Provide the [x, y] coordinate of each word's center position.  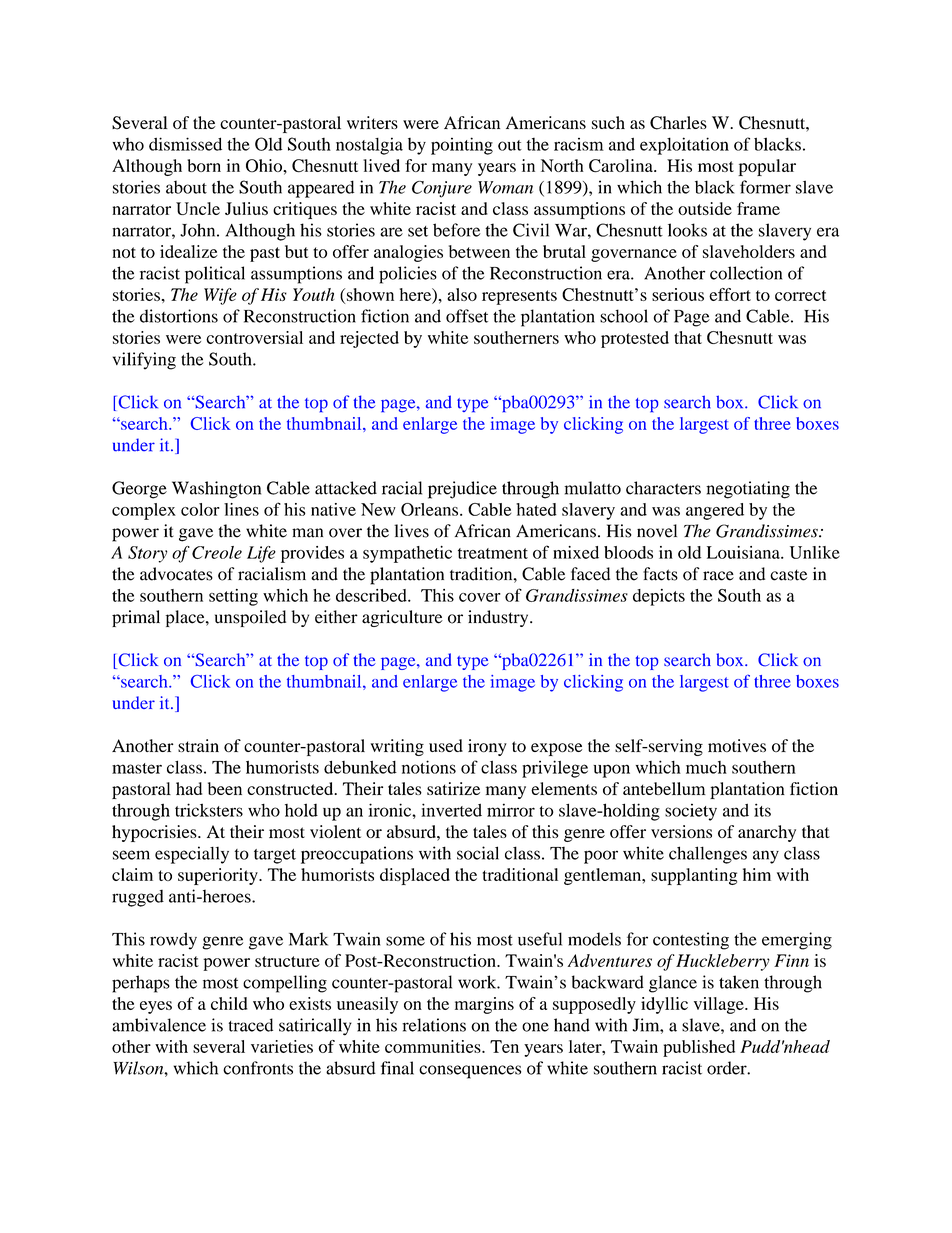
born [204, 165]
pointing [462, 146]
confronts [258, 1068]
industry [499, 618]
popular [767, 167]
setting [233, 597]
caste [788, 575]
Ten [504, 1046]
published [699, 1048]
